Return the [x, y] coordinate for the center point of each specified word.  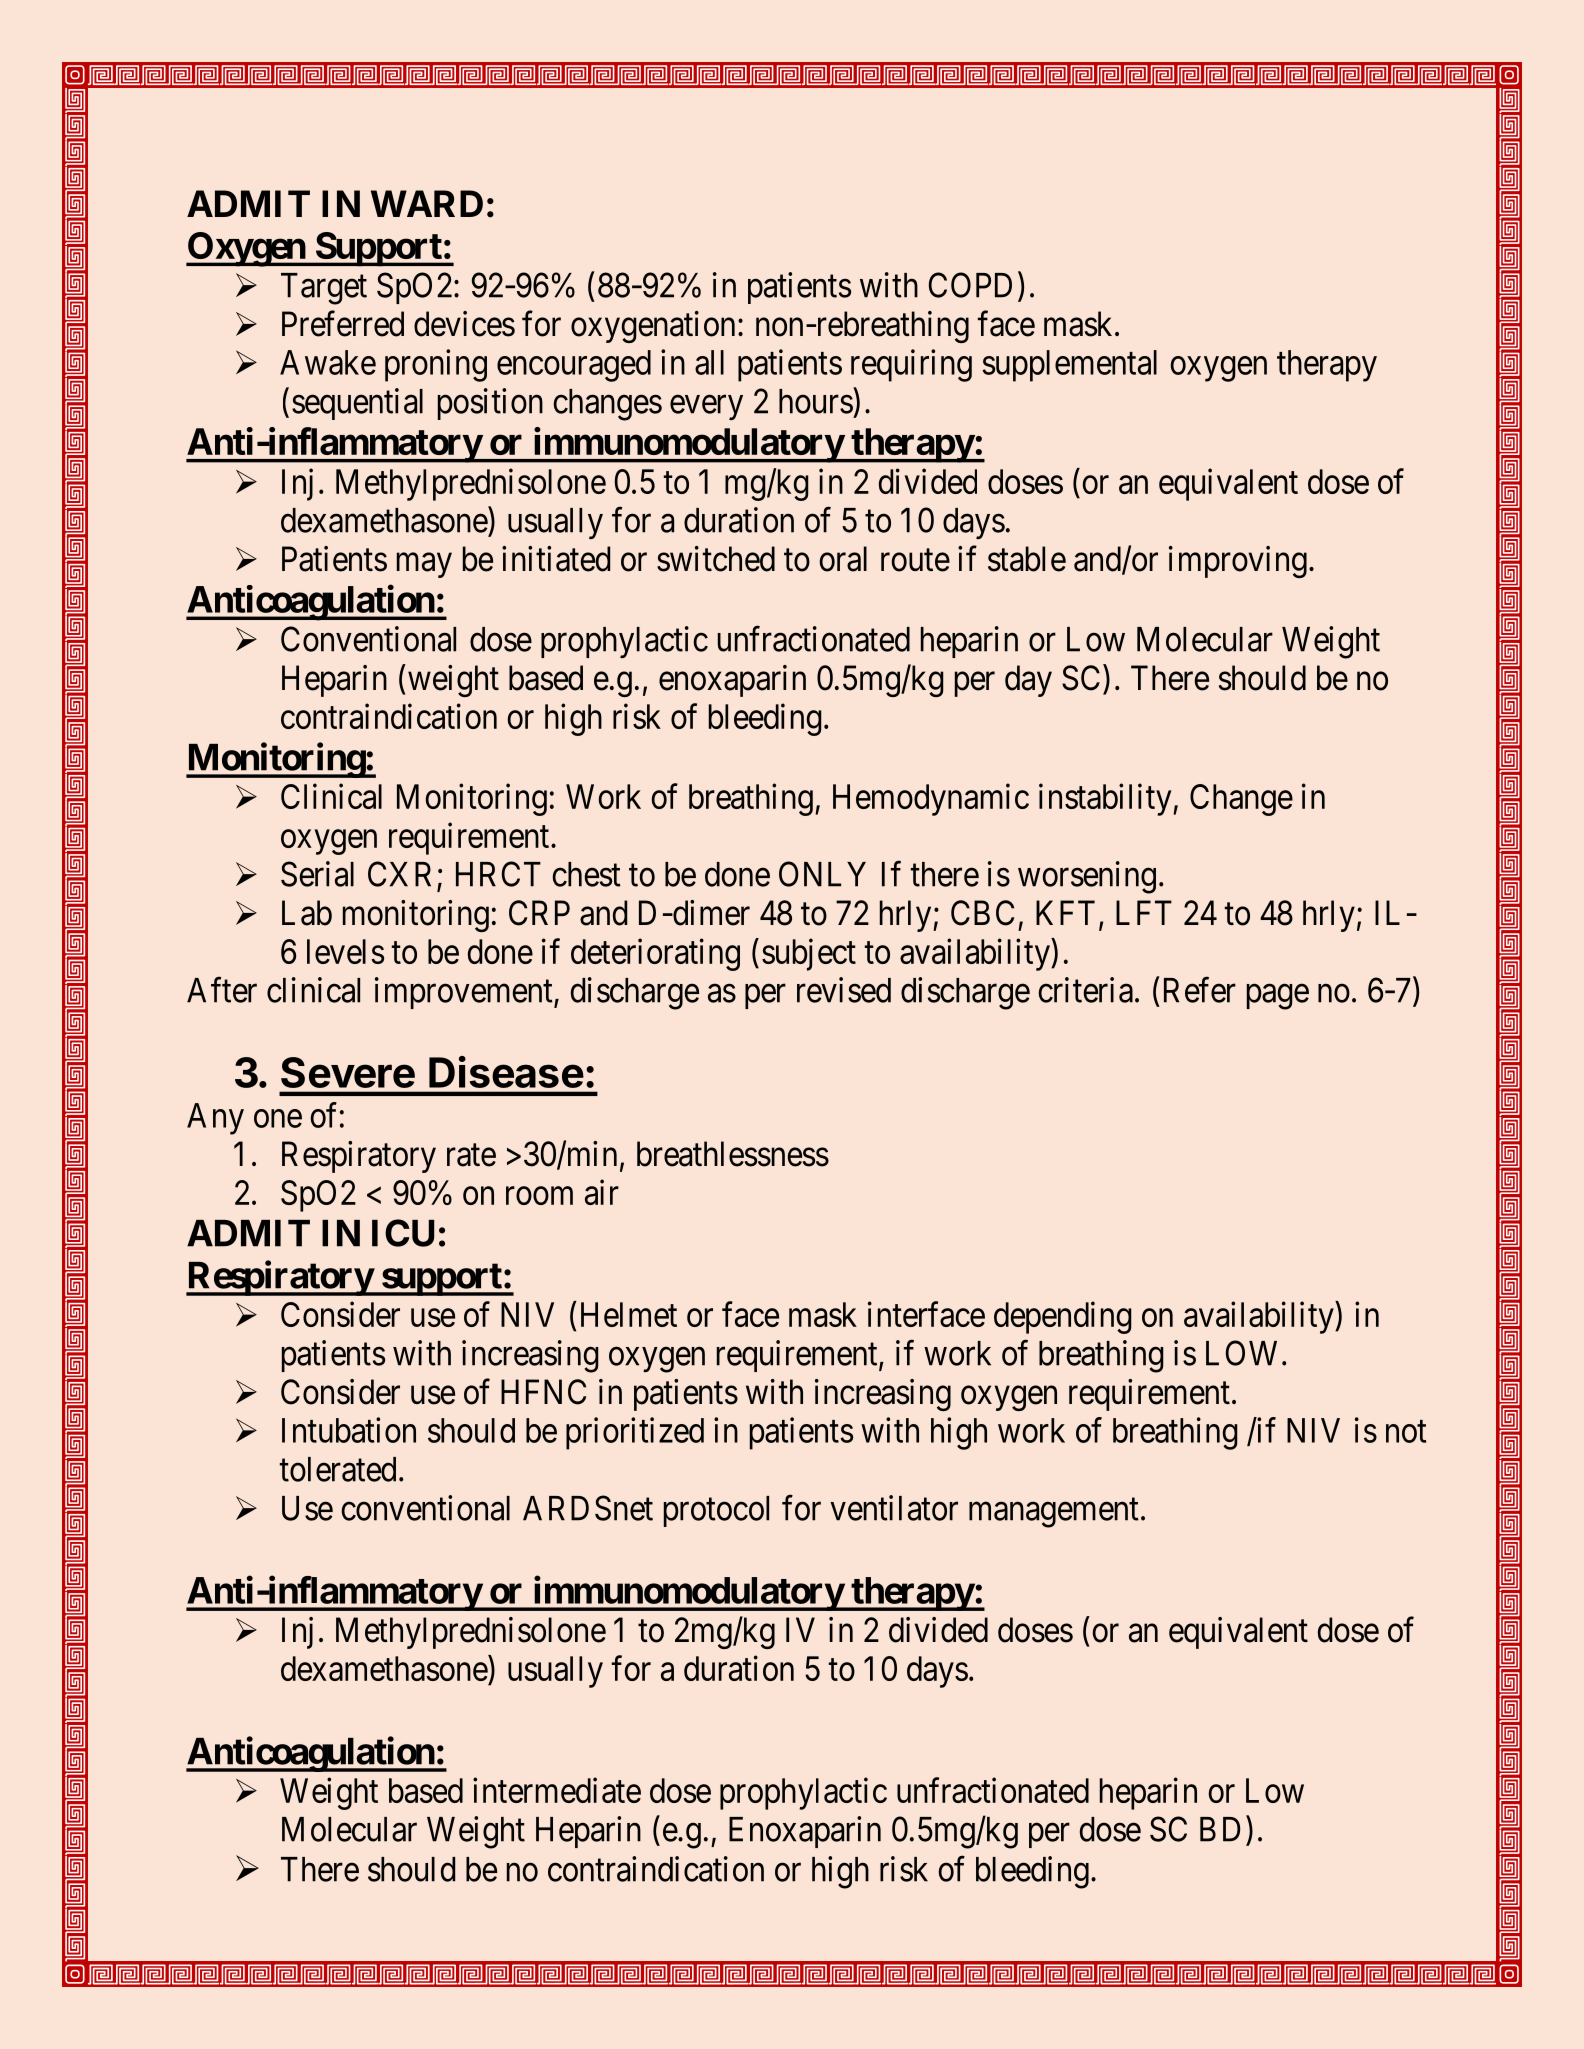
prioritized [635, 1433]
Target [324, 289]
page [1278, 997]
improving [1238, 562]
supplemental [1069, 366]
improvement [465, 993]
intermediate [557, 1790]
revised [844, 990]
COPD [970, 285]
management [1054, 1513]
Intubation [349, 1430]
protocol [716, 1511]
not [1406, 1432]
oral [843, 559]
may [424, 565]
